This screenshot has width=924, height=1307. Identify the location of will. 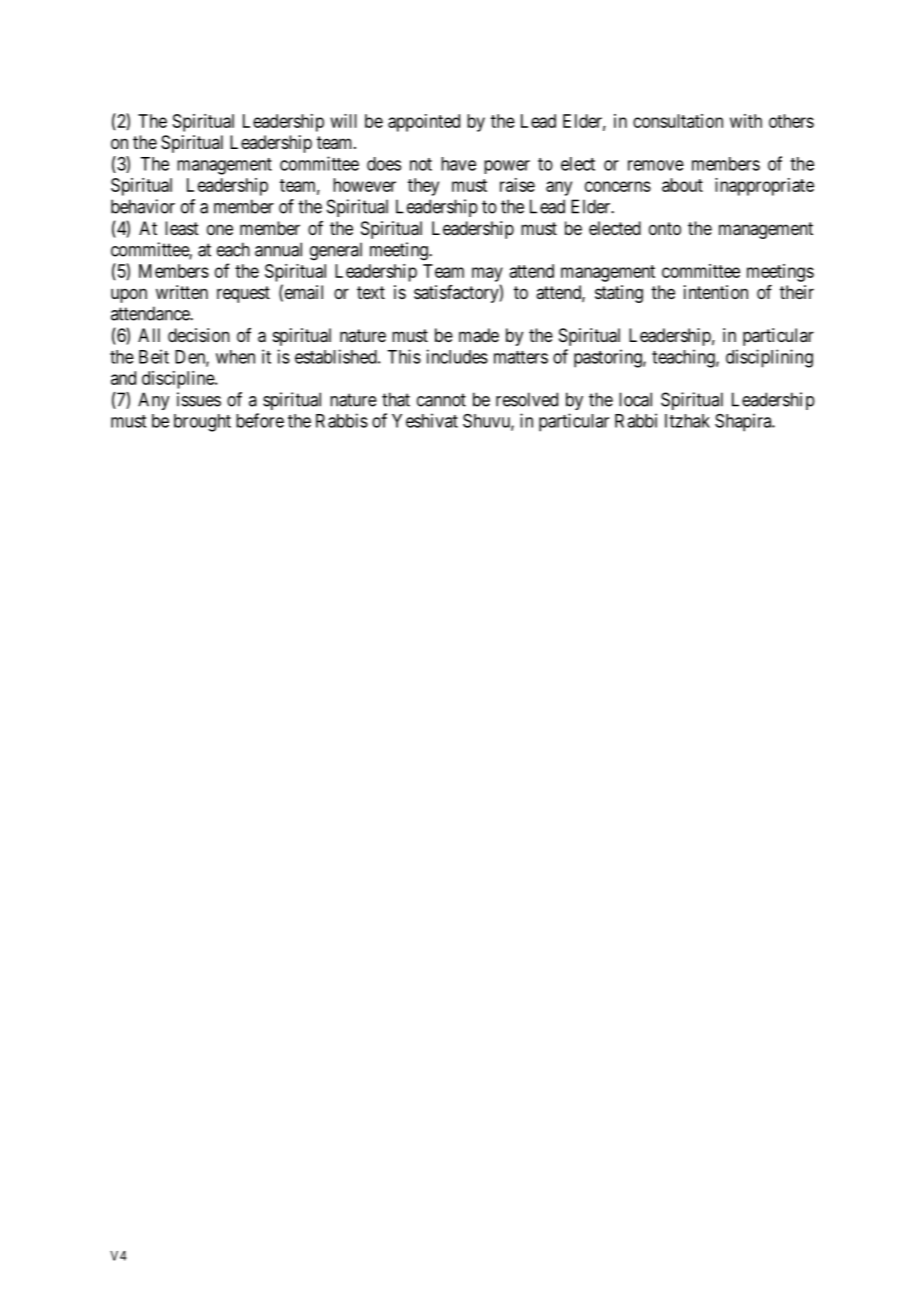
(344, 121).
